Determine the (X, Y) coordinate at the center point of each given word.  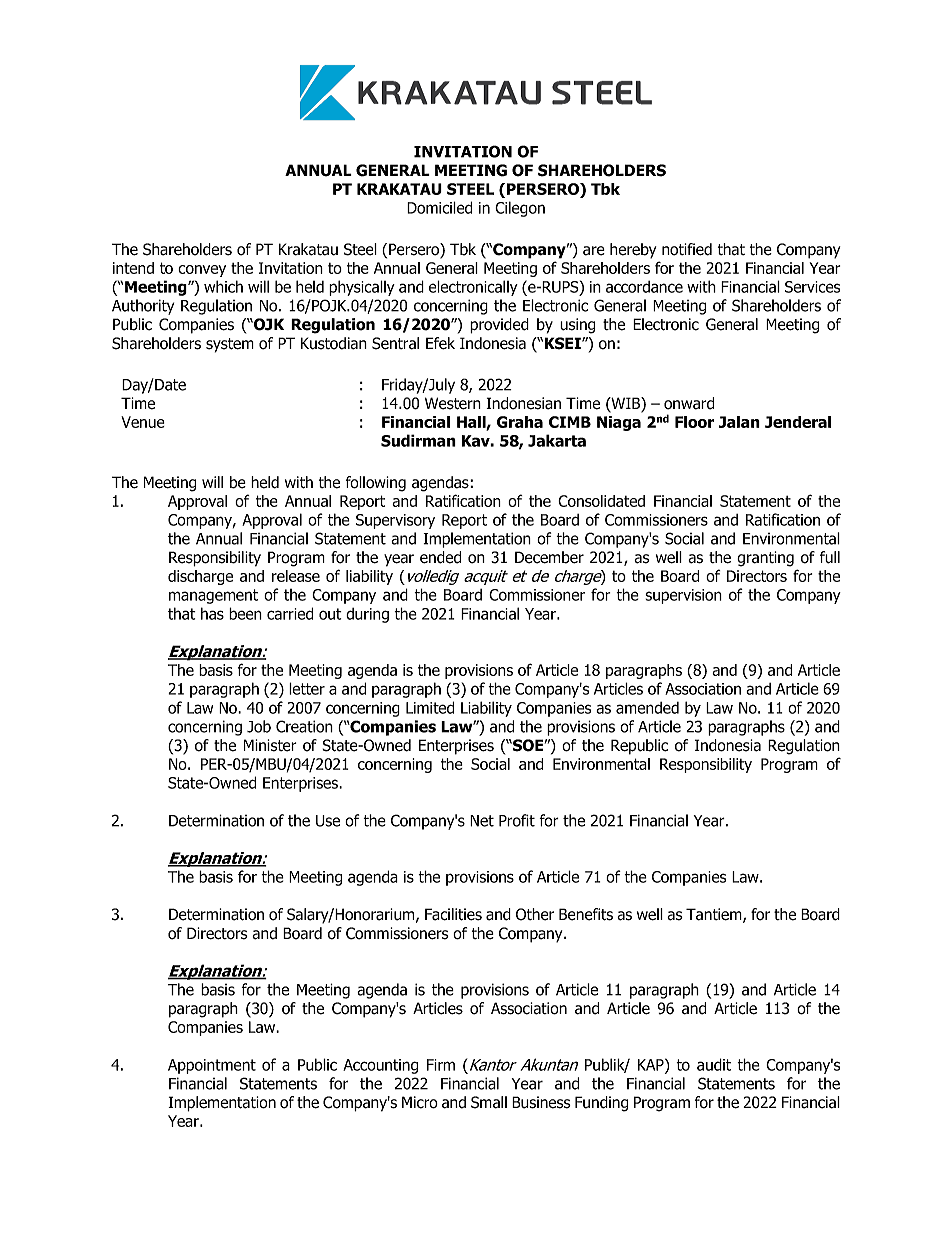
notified (687, 249)
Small (489, 1102)
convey (202, 271)
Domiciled (439, 207)
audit (714, 1064)
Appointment (212, 1066)
